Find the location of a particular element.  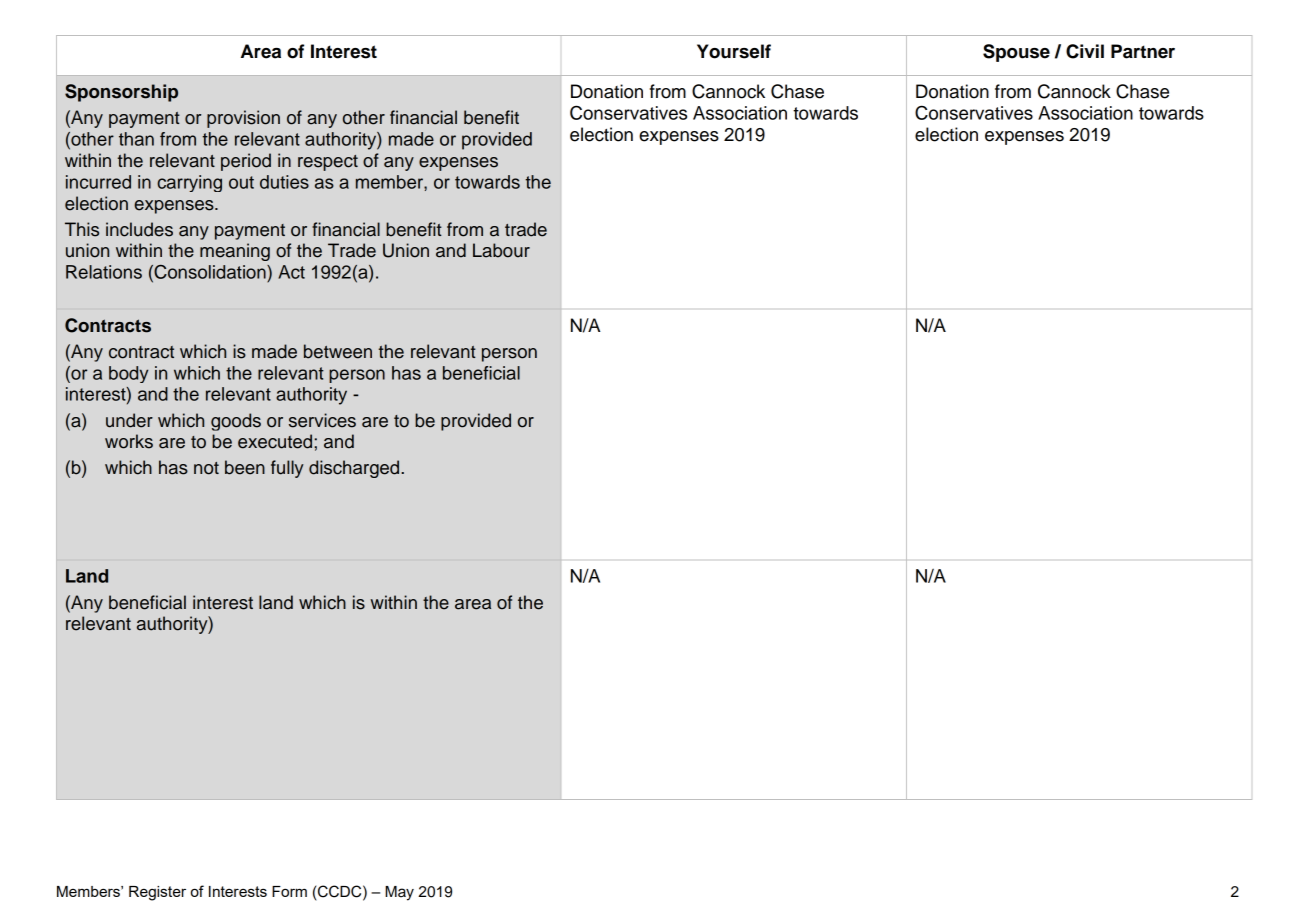

not is located at coordinates (206, 468).
